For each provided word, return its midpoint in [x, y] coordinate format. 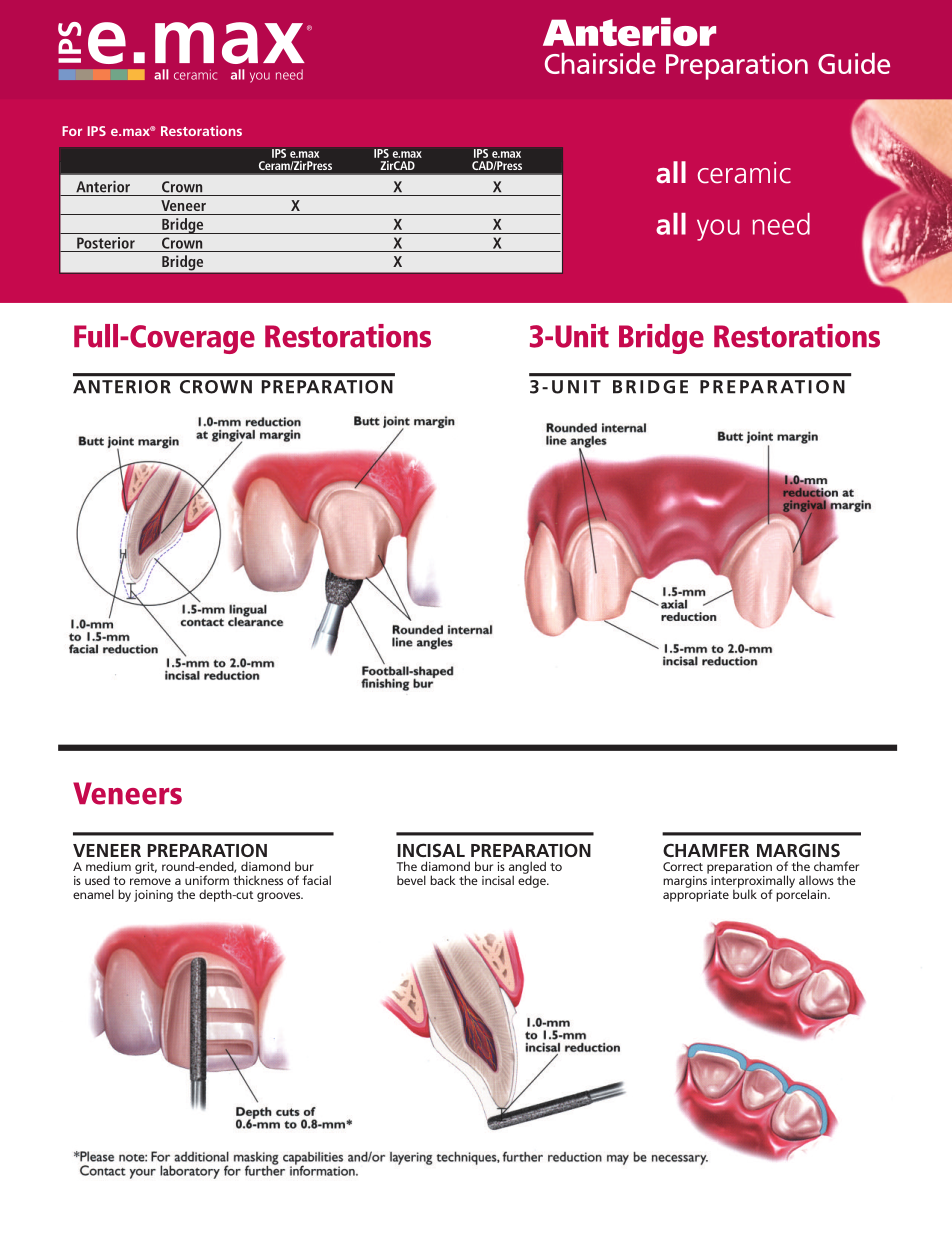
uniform [207, 880]
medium [108, 866]
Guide [854, 63]
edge [533, 880]
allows [816, 880]
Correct [683, 866]
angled [527, 868]
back [443, 880]
